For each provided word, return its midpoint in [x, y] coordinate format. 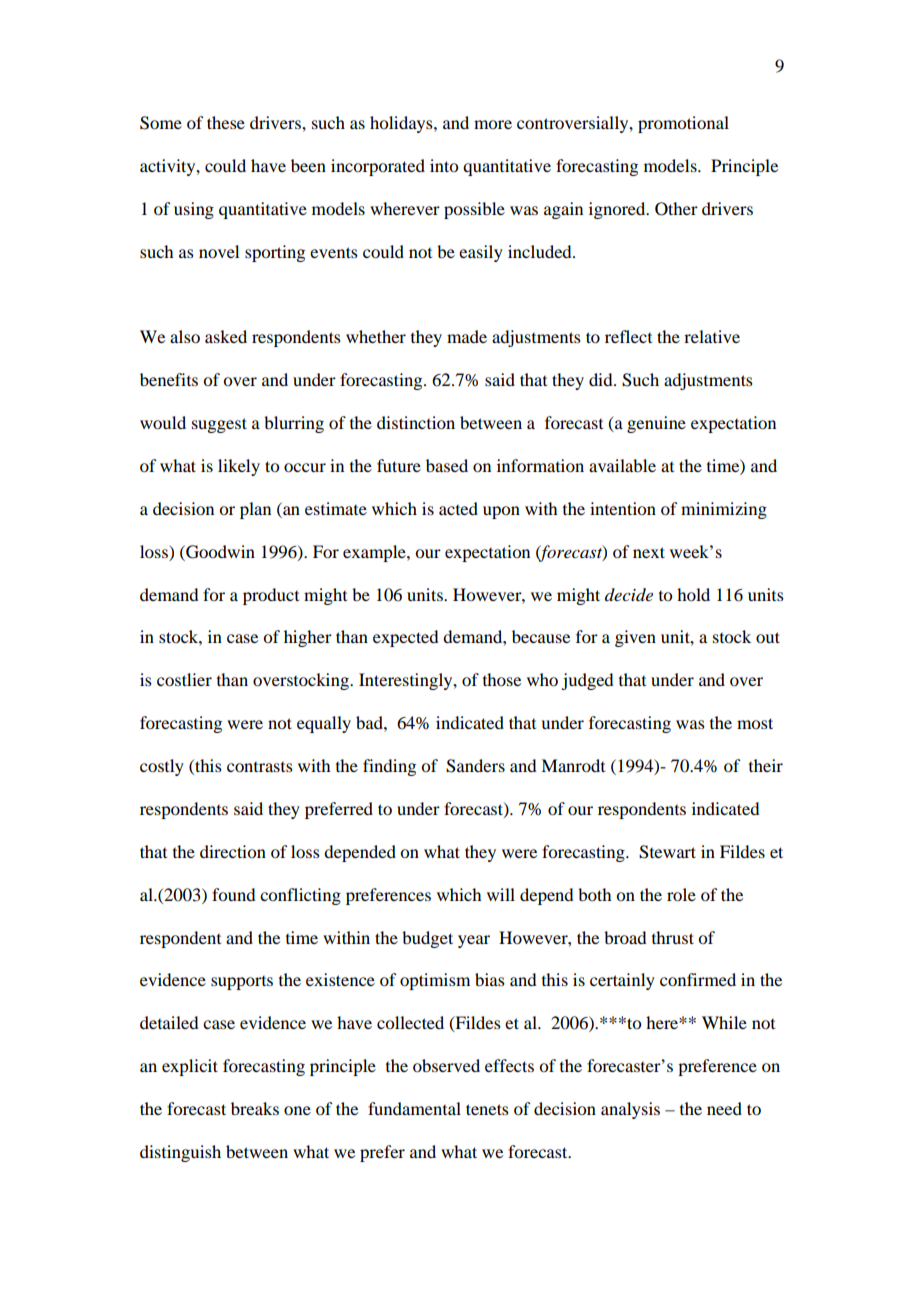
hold [693, 594]
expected [405, 638]
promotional [683, 124]
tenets [487, 1109]
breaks [255, 1108]
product [271, 596]
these [226, 122]
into [444, 165]
